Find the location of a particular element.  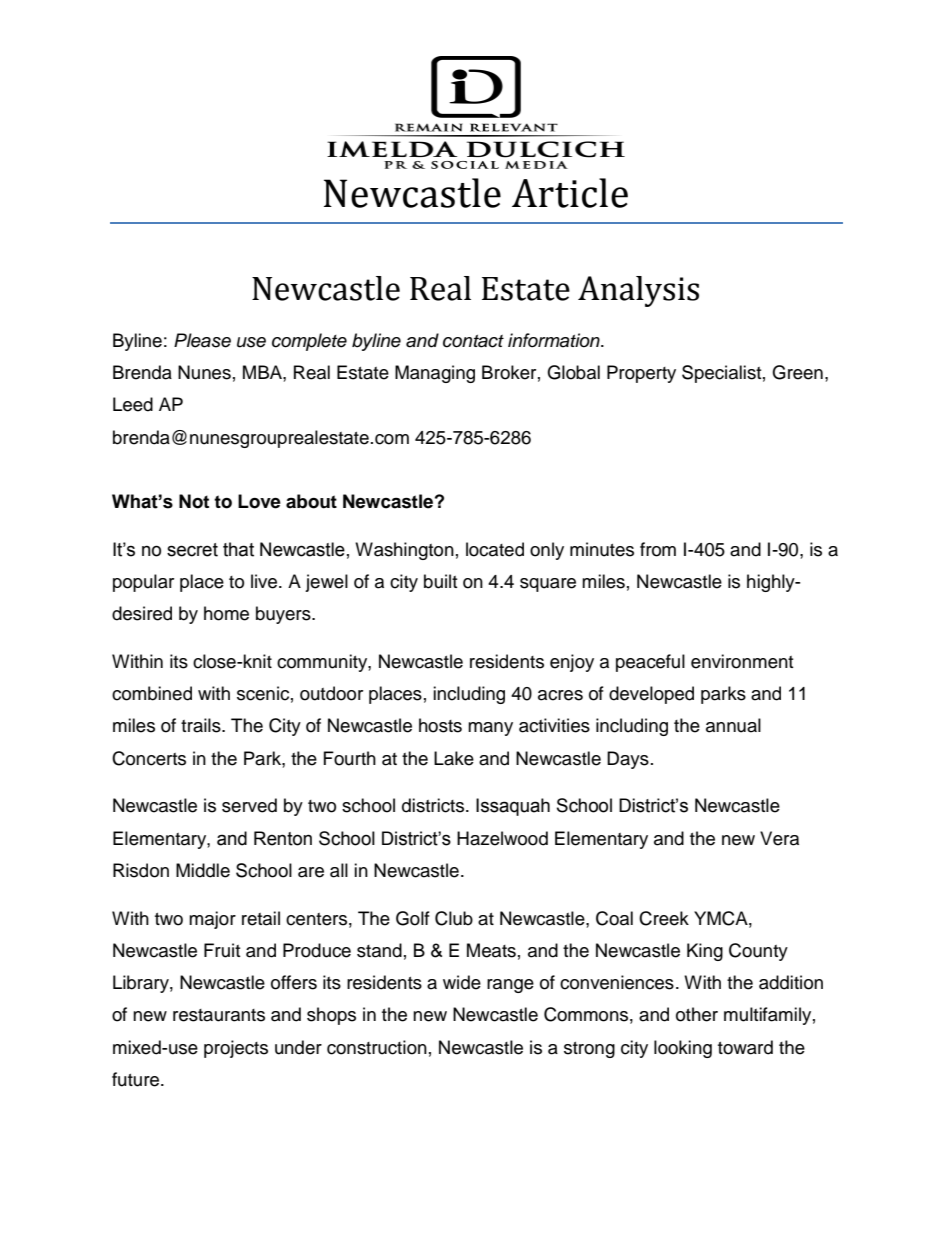

annual is located at coordinates (733, 725).
